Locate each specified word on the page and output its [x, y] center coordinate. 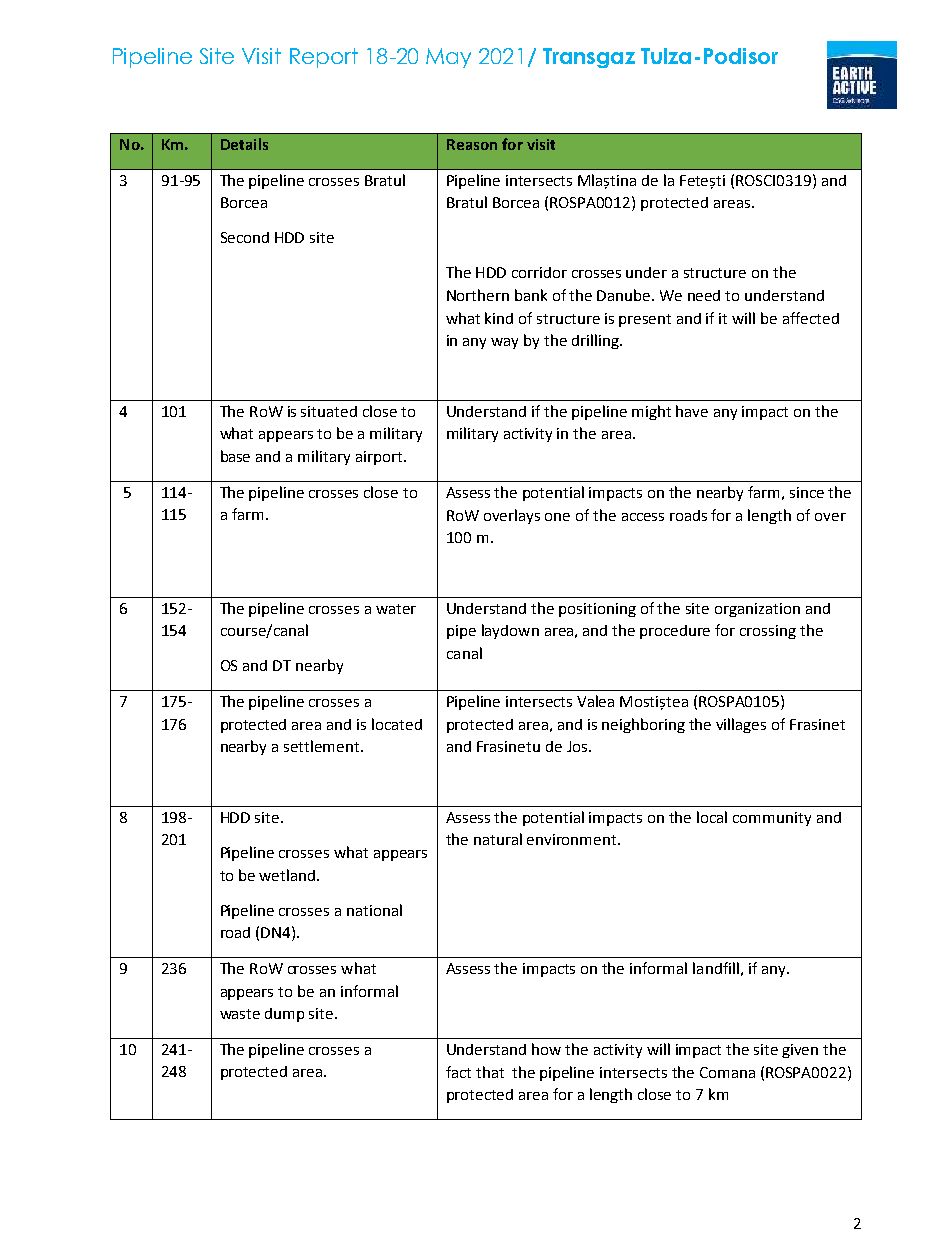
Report [324, 58]
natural [498, 839]
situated [329, 411]
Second [245, 237]
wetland [287, 875]
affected [811, 318]
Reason [472, 144]
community [772, 819]
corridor [539, 272]
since [807, 492]
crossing [768, 632]
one [557, 517]
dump [284, 1015]
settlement [323, 746]
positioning [597, 610]
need [704, 295]
